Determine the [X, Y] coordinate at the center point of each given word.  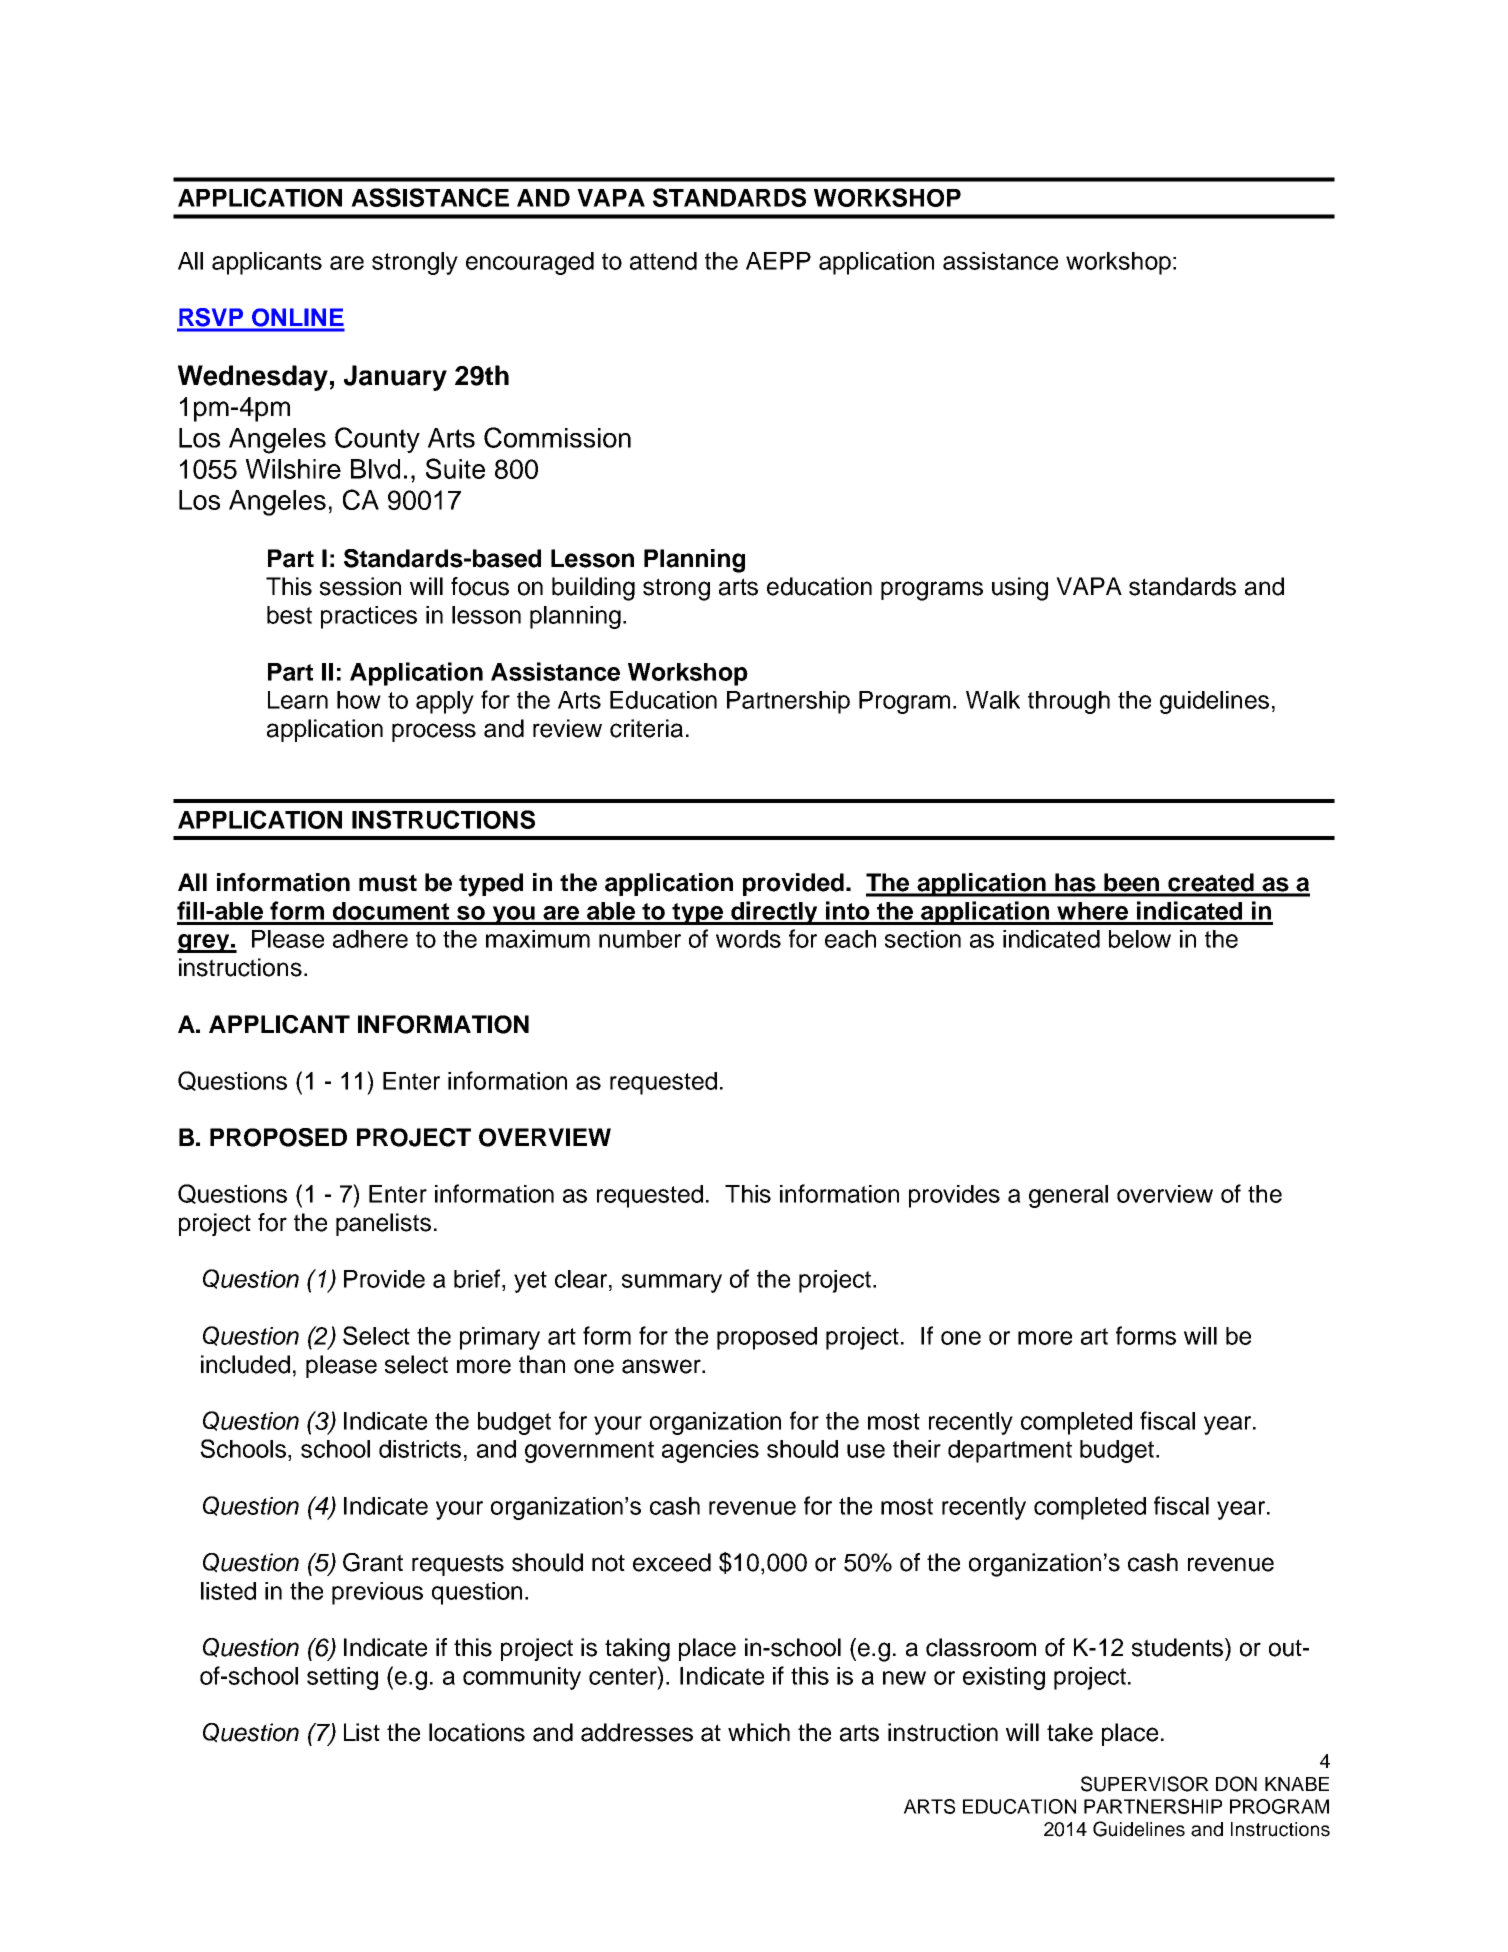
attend [663, 261]
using [1020, 589]
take [1070, 1732]
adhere [370, 939]
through [1069, 702]
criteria [646, 728]
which [759, 1732]
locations [477, 1732]
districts [420, 1449]
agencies [710, 1451]
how [359, 700]
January [395, 378]
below [1140, 939]
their [917, 1449]
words [748, 939]
